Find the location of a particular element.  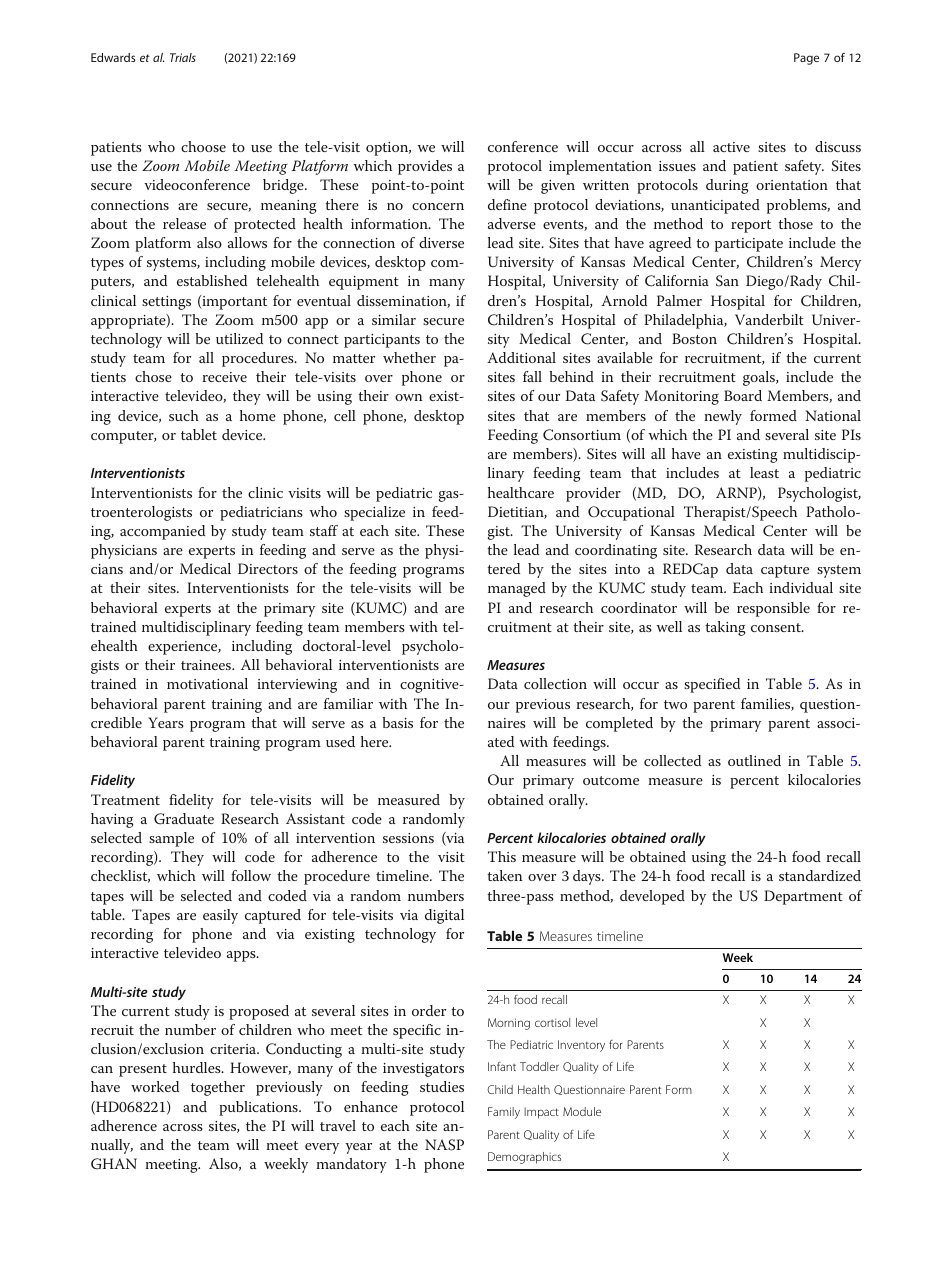

Directors is located at coordinates (268, 568).
